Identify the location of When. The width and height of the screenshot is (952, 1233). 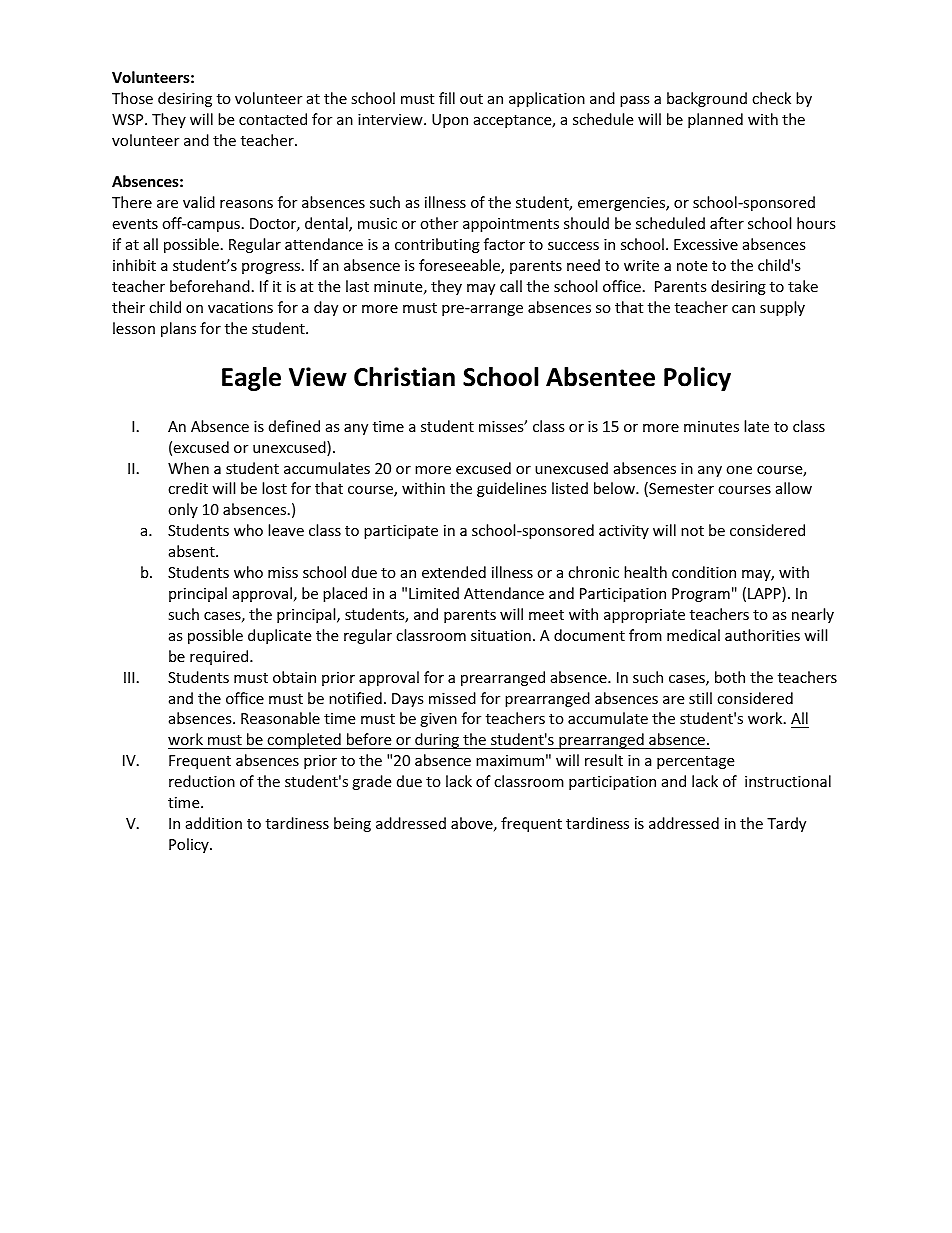
(188, 468).
